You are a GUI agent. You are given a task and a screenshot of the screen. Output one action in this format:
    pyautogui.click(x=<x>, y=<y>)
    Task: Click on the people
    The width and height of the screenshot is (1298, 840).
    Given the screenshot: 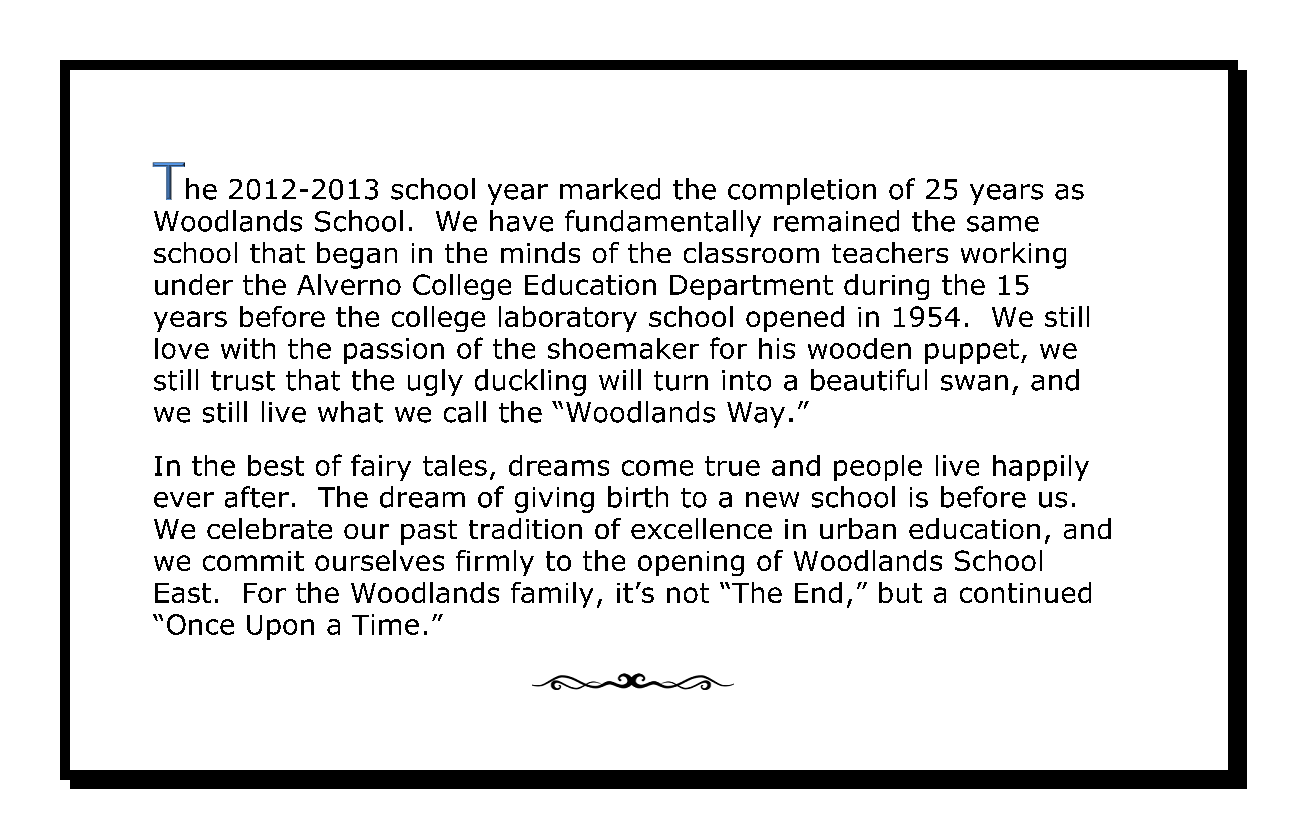 What is the action you would take?
    pyautogui.click(x=878, y=468)
